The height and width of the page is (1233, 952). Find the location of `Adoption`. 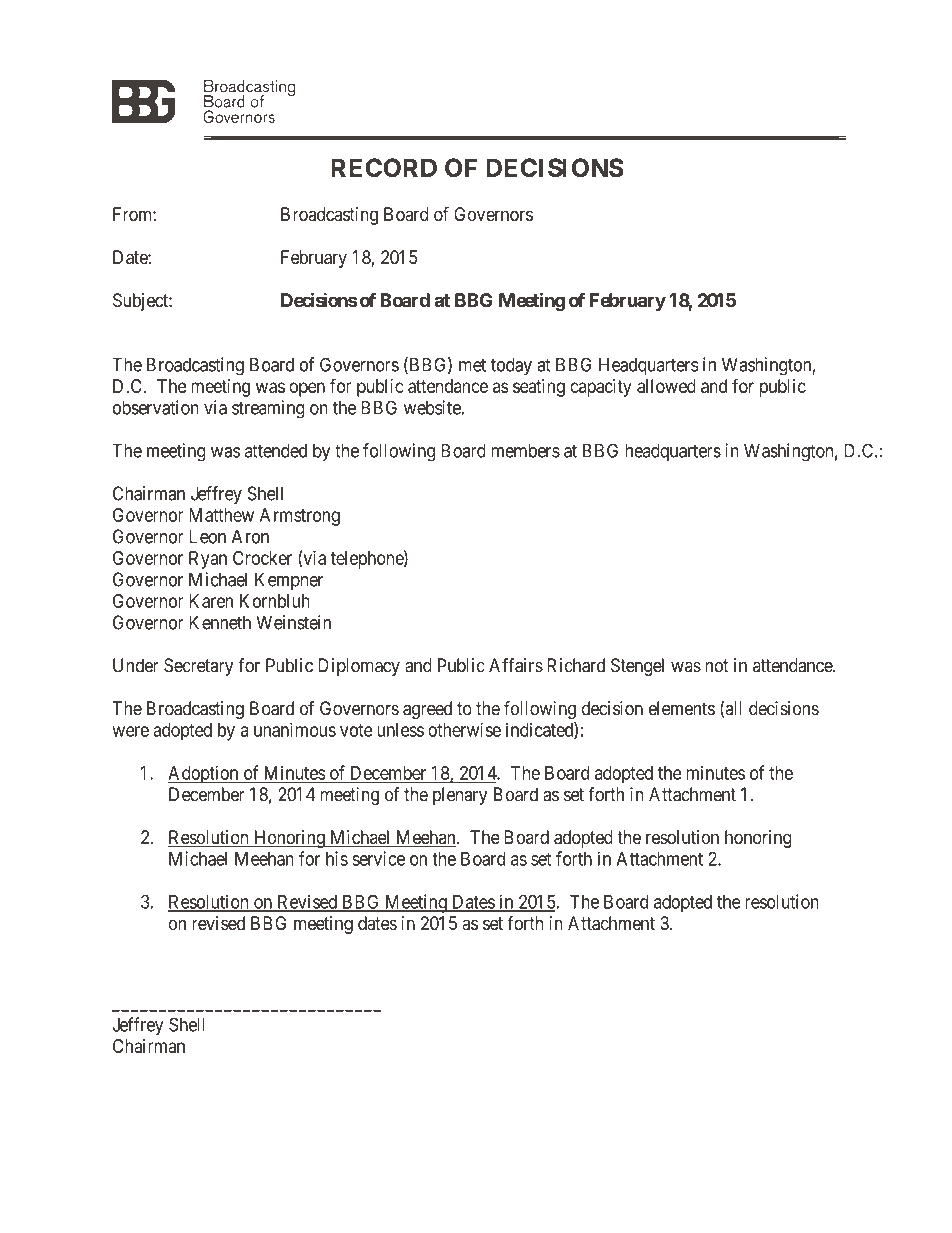

Adoption is located at coordinates (204, 774).
